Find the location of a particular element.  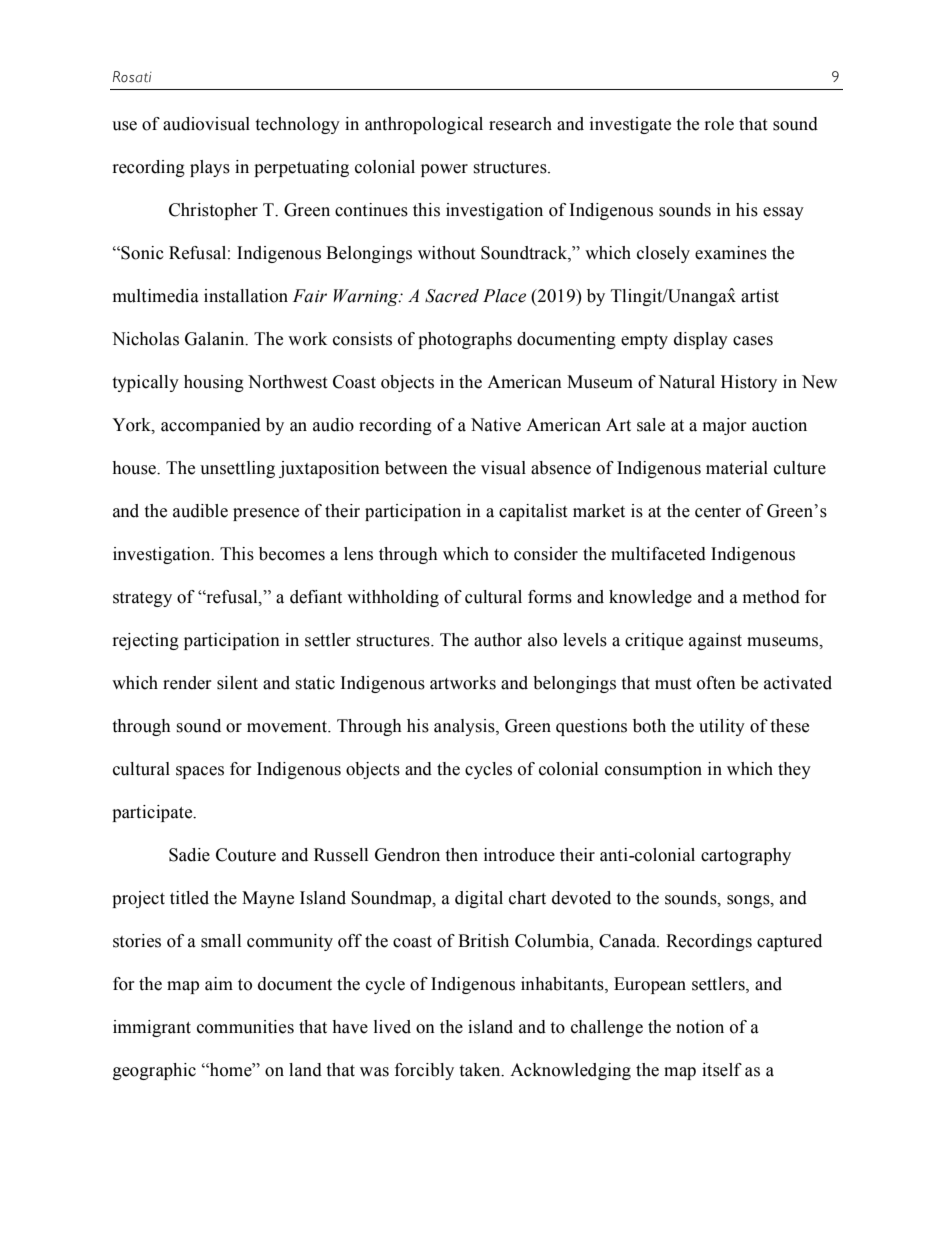

plays is located at coordinates (210, 168).
